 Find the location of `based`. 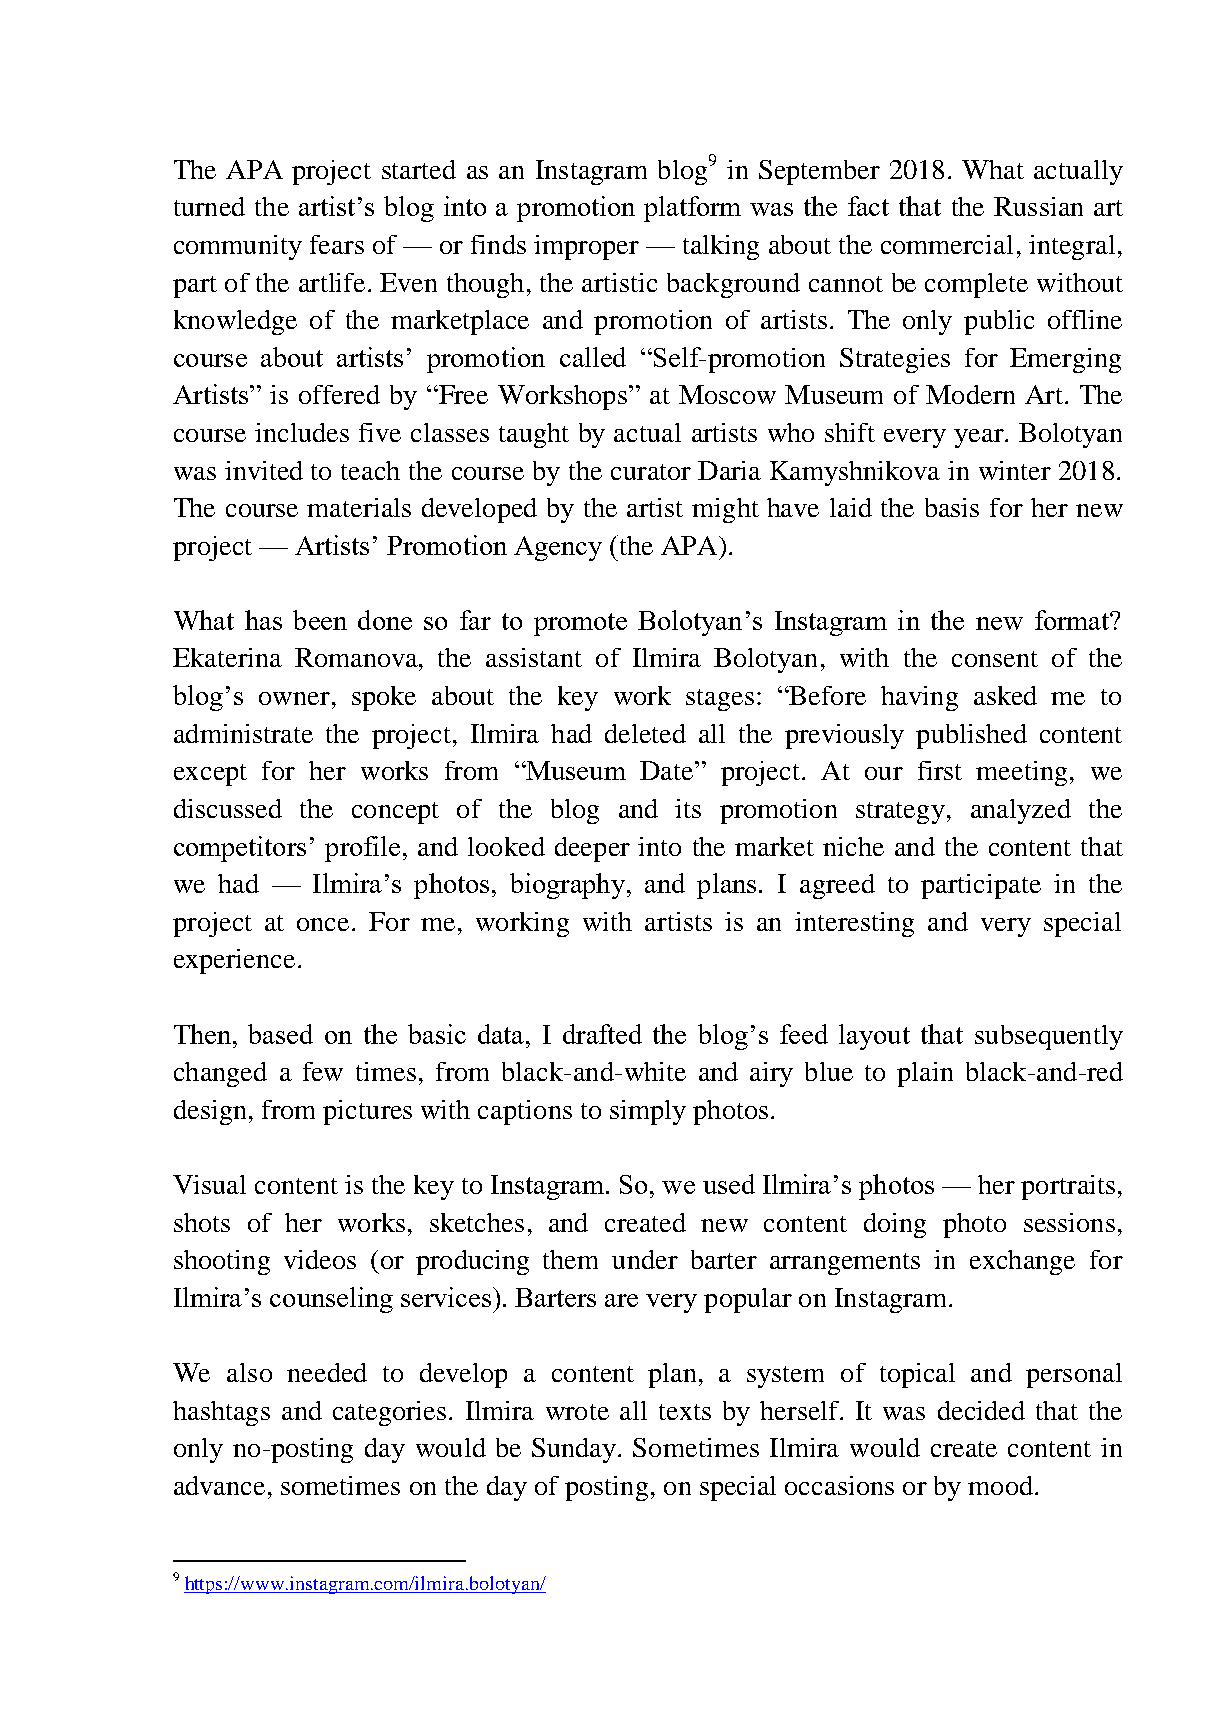

based is located at coordinates (280, 1034).
